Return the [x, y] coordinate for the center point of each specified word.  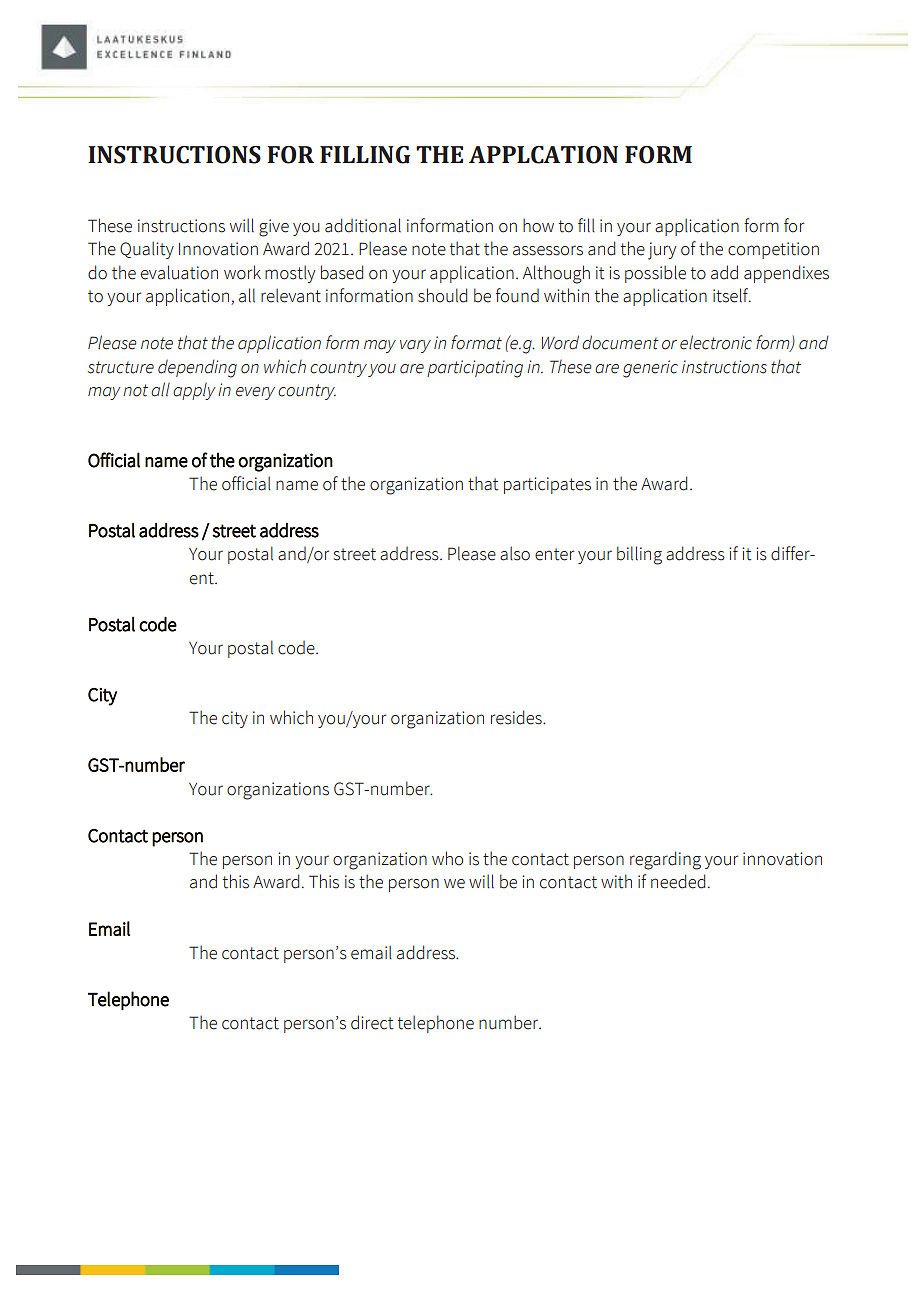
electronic [716, 342]
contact [250, 1023]
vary [415, 346]
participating [475, 369]
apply [194, 391]
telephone [436, 1024]
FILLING [365, 155]
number [510, 1022]
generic [650, 369]
